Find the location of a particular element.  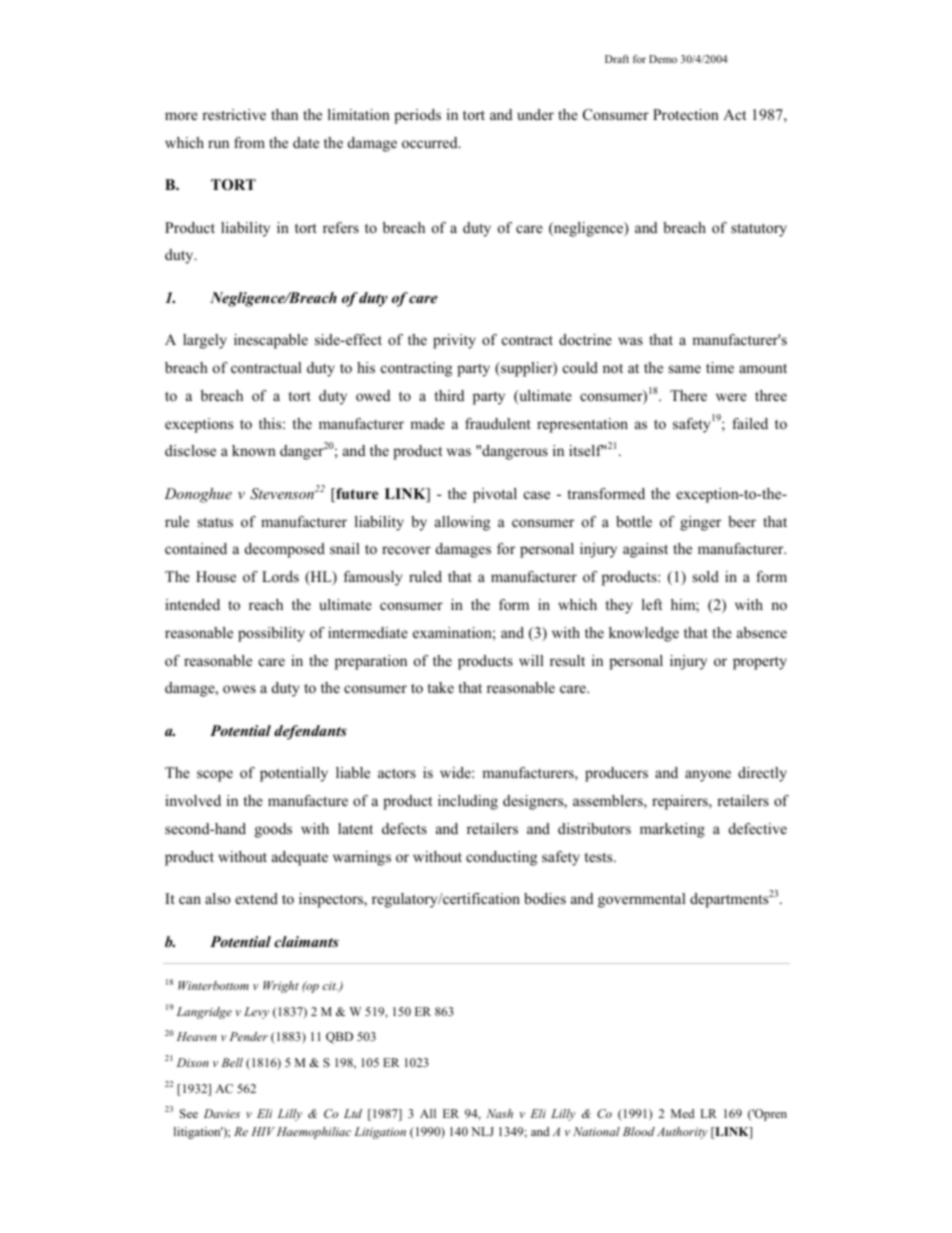

conducting is located at coordinates (501, 858).
